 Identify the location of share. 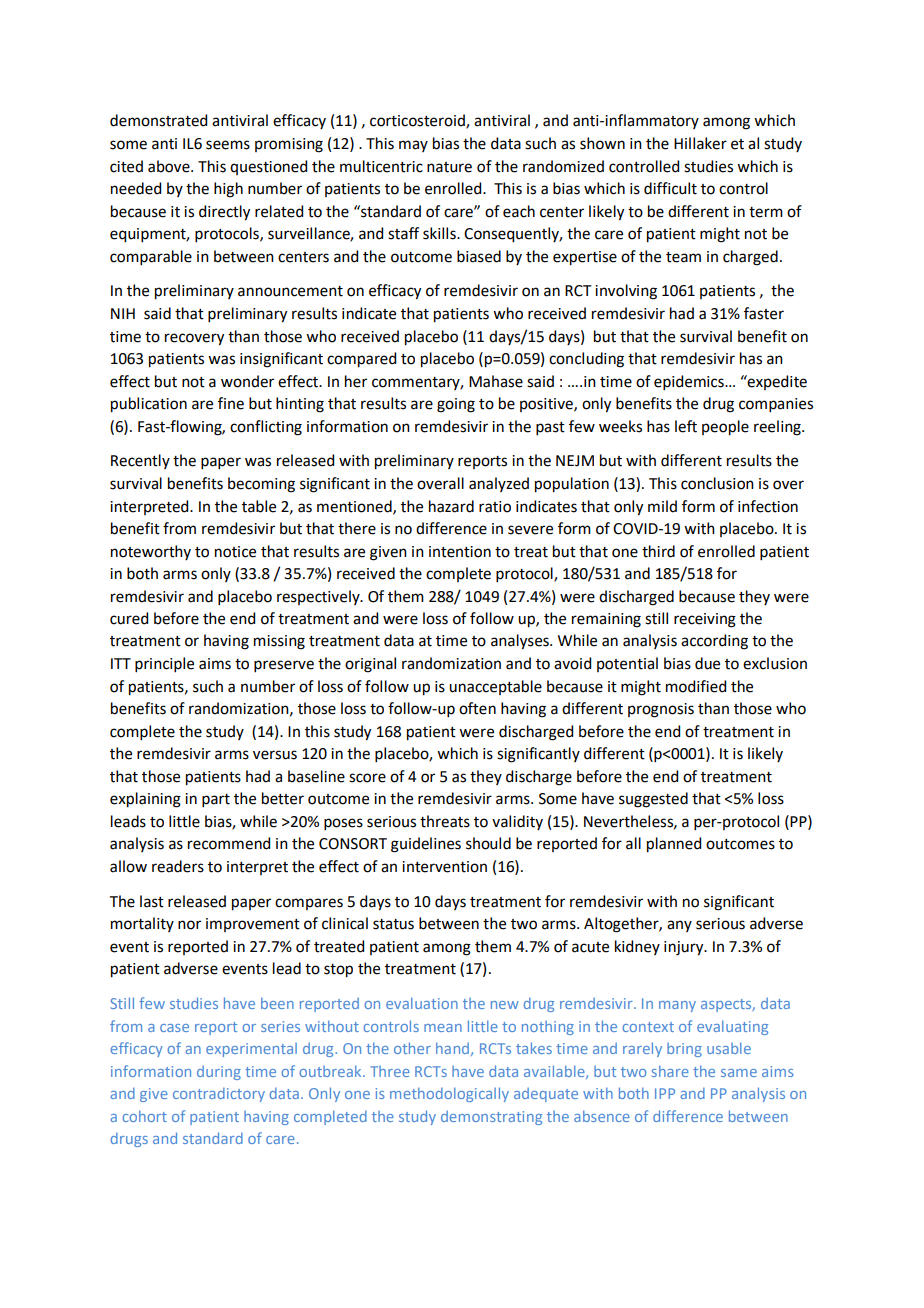
(670, 1071).
